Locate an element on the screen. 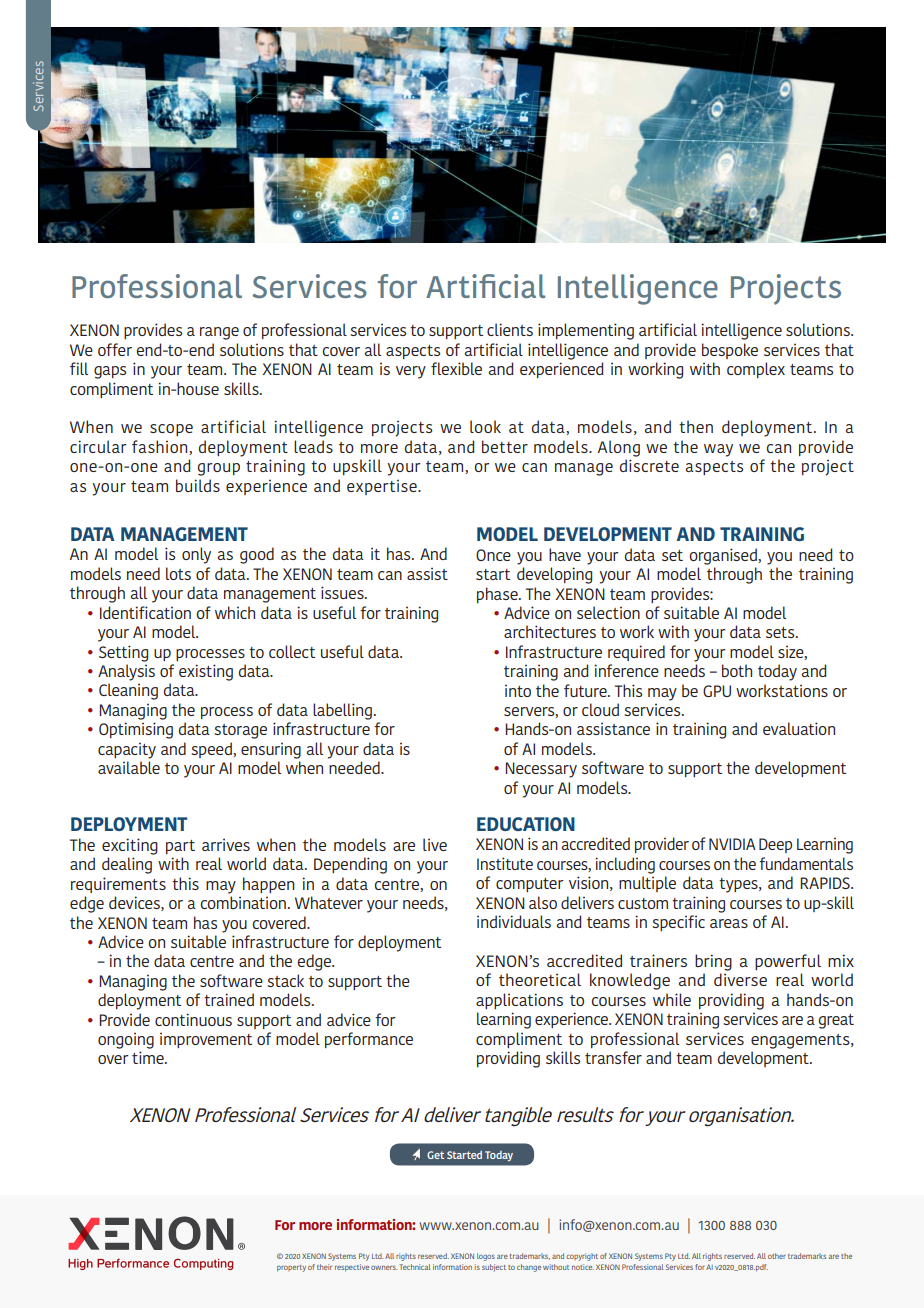  other is located at coordinates (777, 1256).
